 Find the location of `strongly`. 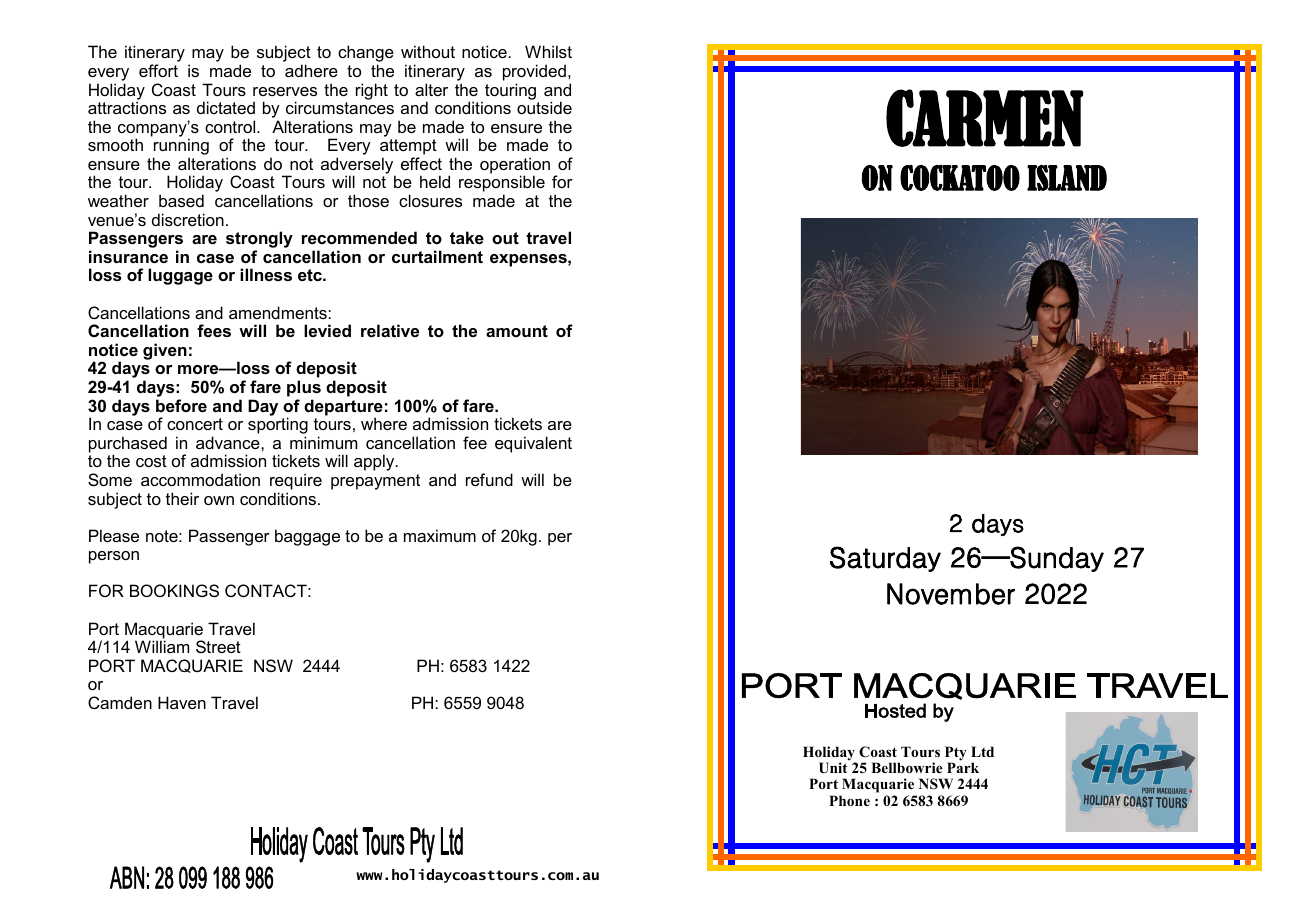

strongly is located at coordinates (259, 241).
